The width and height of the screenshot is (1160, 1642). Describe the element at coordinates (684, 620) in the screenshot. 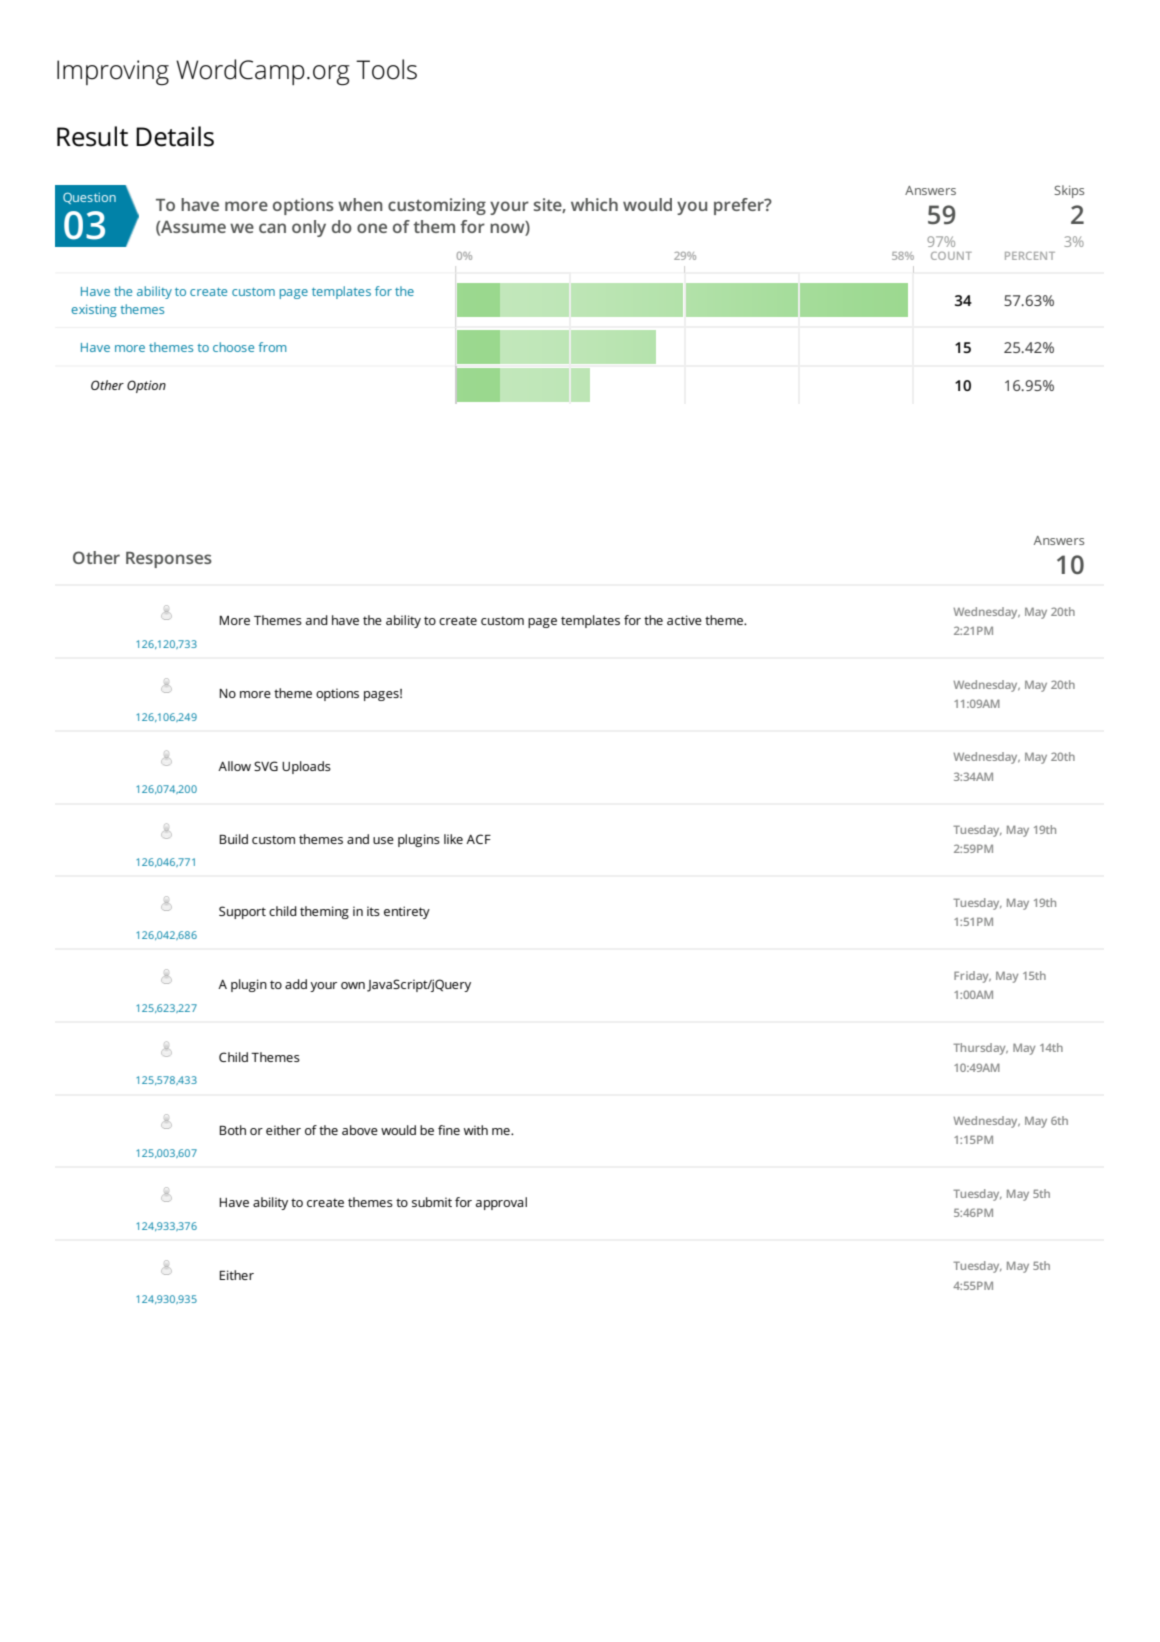

I see `active` at that location.
